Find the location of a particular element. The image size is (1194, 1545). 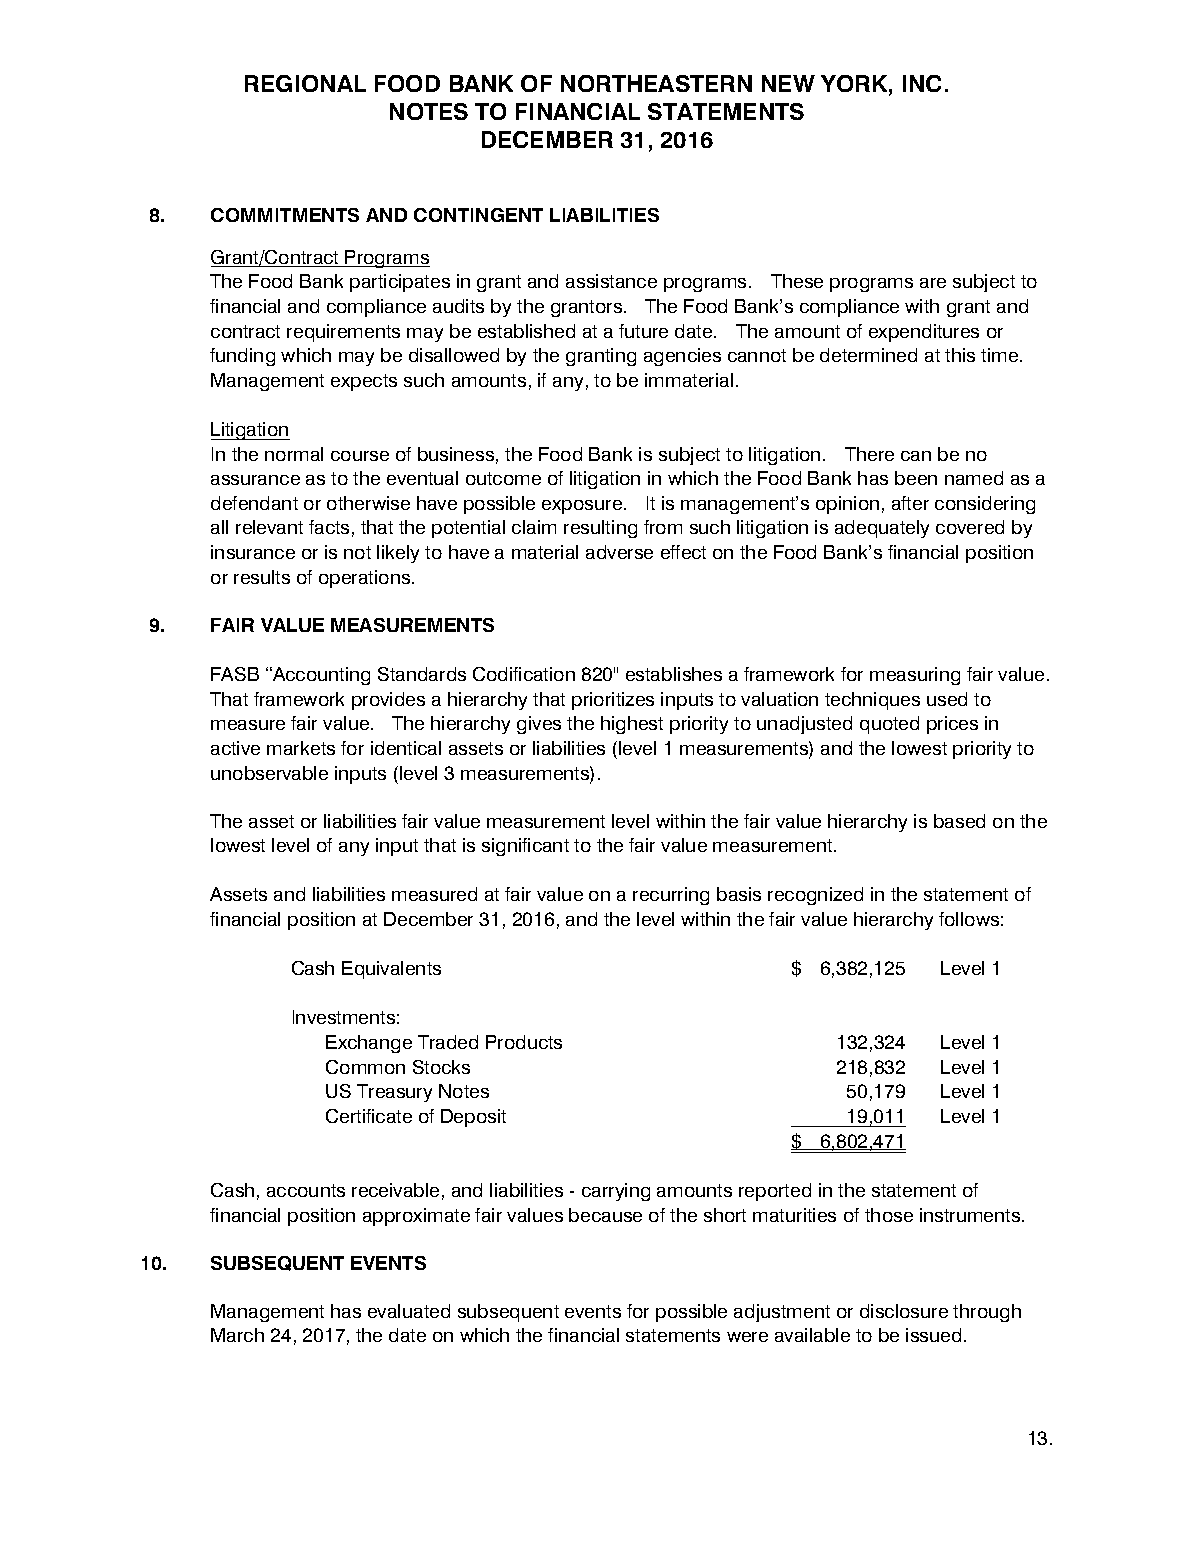

expects is located at coordinates (364, 382).
